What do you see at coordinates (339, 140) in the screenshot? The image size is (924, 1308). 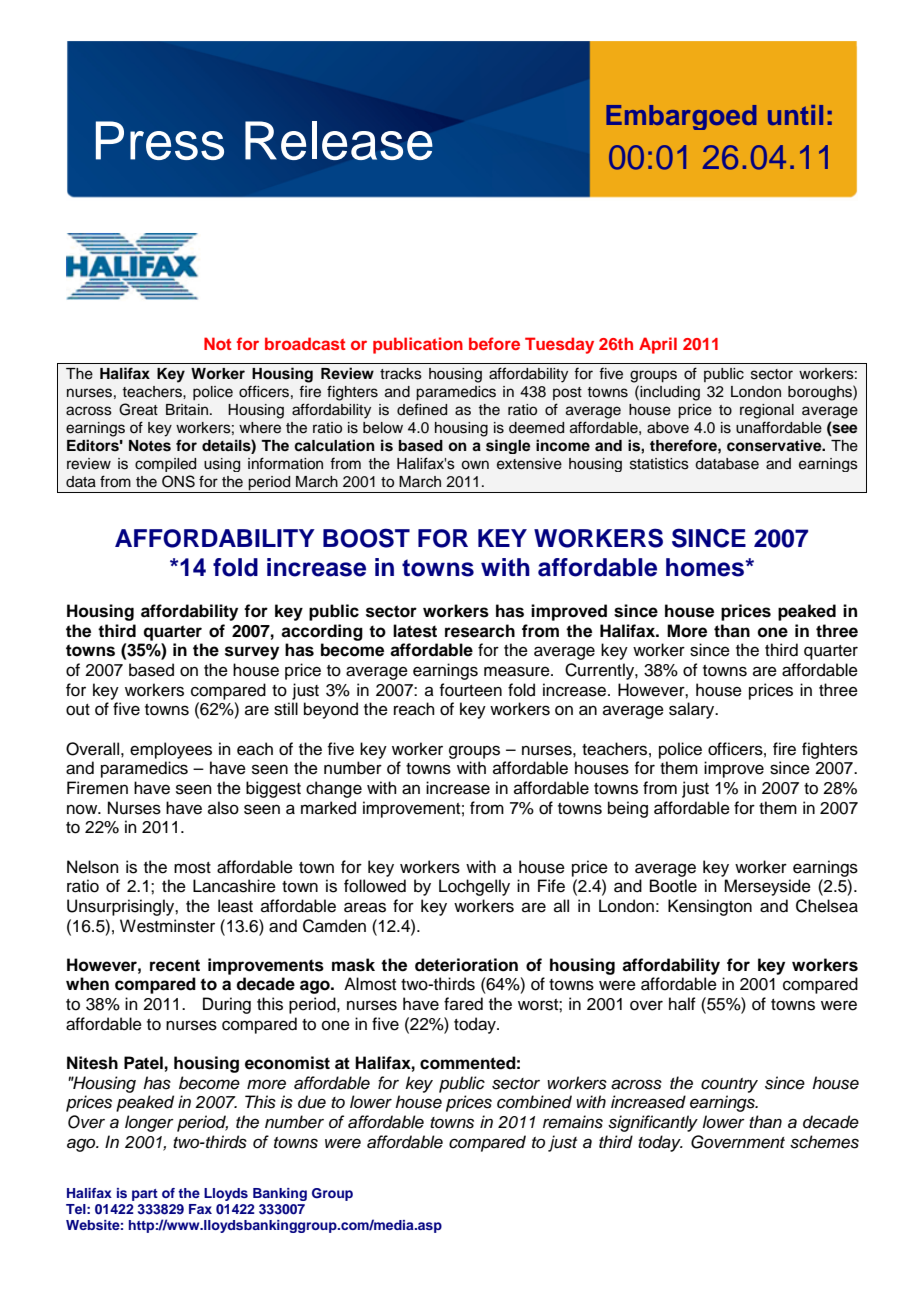 I see `Release` at bounding box center [339, 140].
